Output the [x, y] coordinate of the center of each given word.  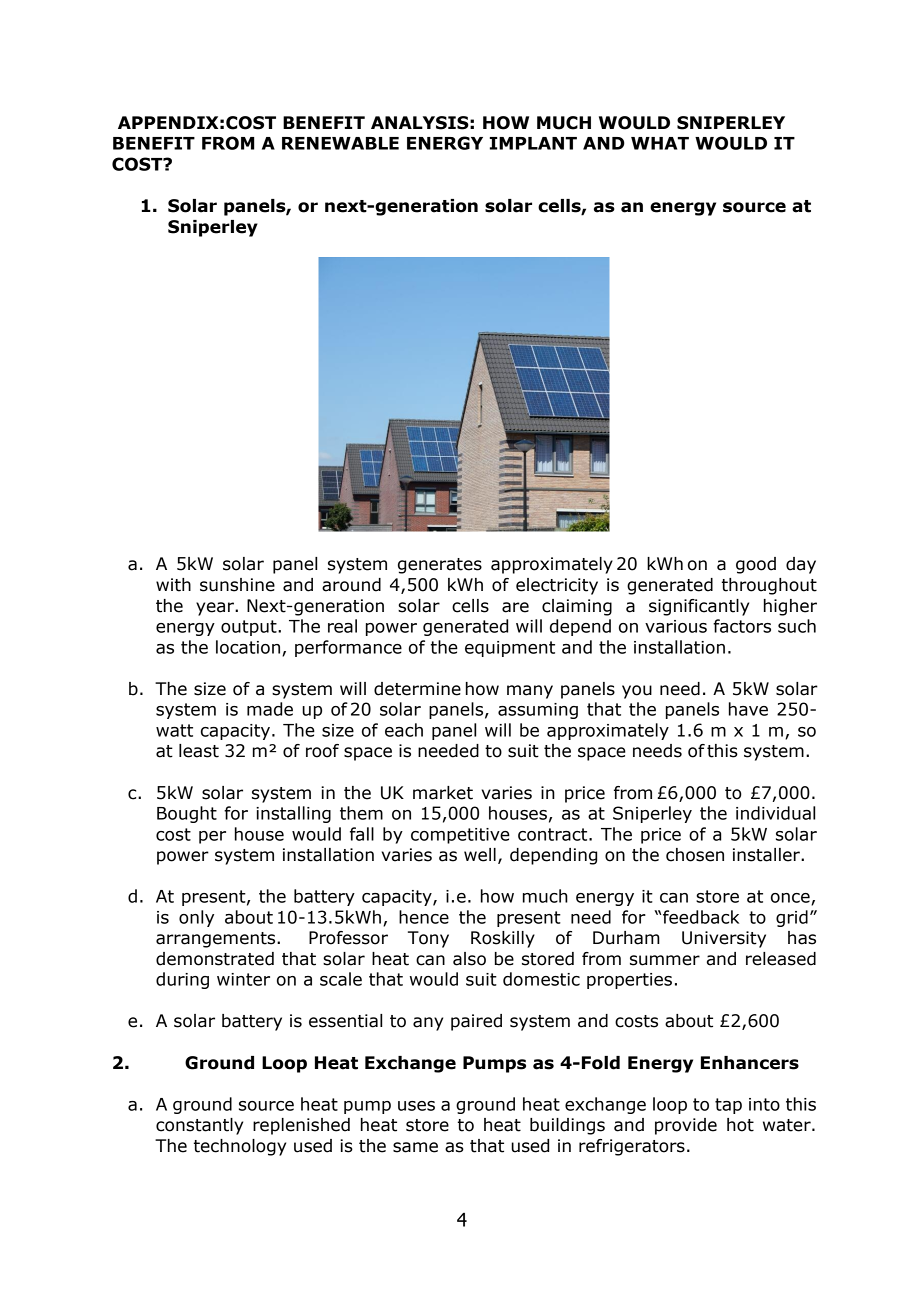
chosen [695, 855]
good [756, 565]
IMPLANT [533, 143]
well [480, 855]
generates [440, 566]
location [249, 648]
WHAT [660, 143]
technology [240, 1147]
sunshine [237, 585]
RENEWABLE [340, 143]
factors [742, 626]
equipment [510, 649]
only [196, 918]
